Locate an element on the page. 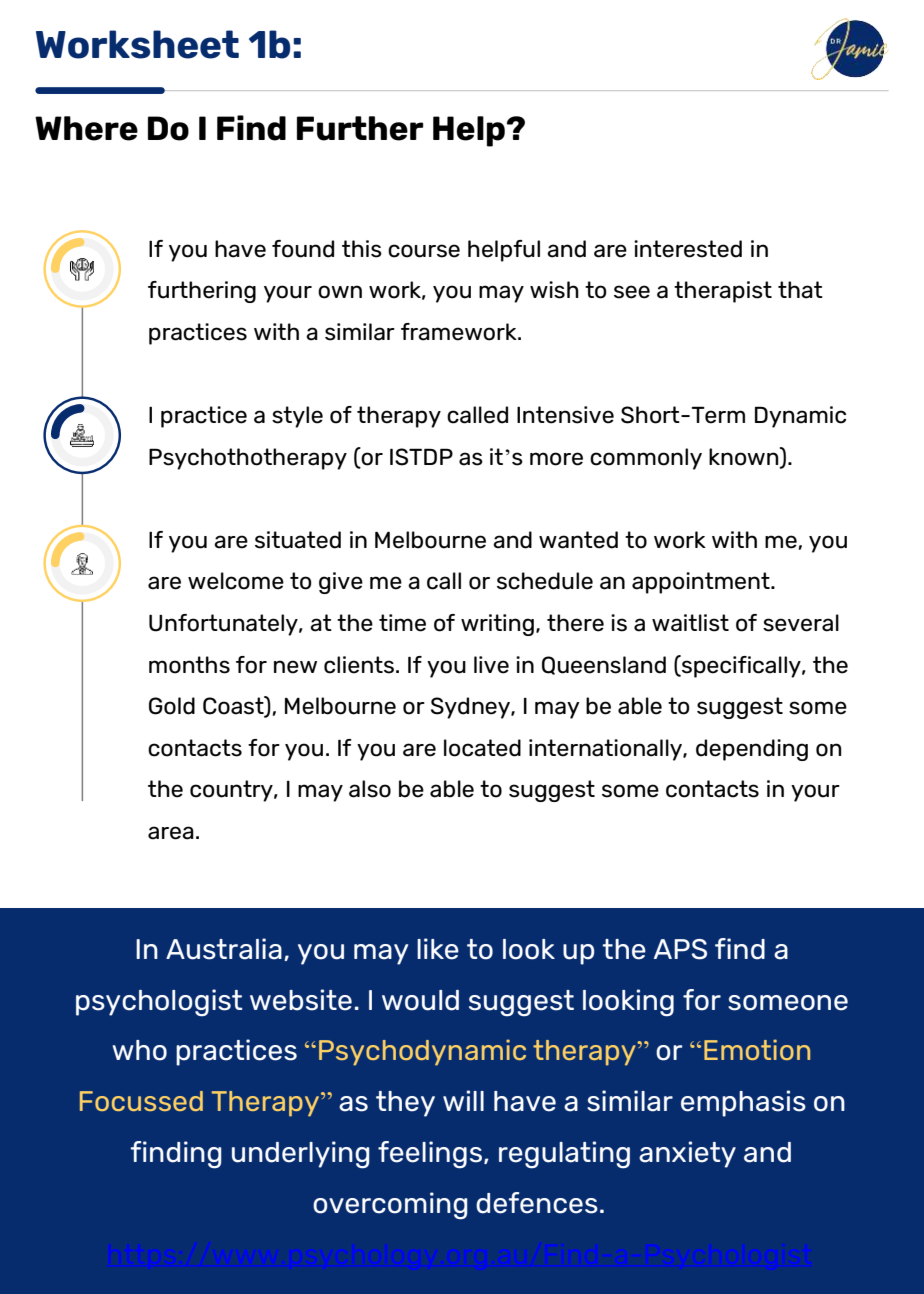 The height and width of the image is (1294, 924). interested is located at coordinates (688, 249).
